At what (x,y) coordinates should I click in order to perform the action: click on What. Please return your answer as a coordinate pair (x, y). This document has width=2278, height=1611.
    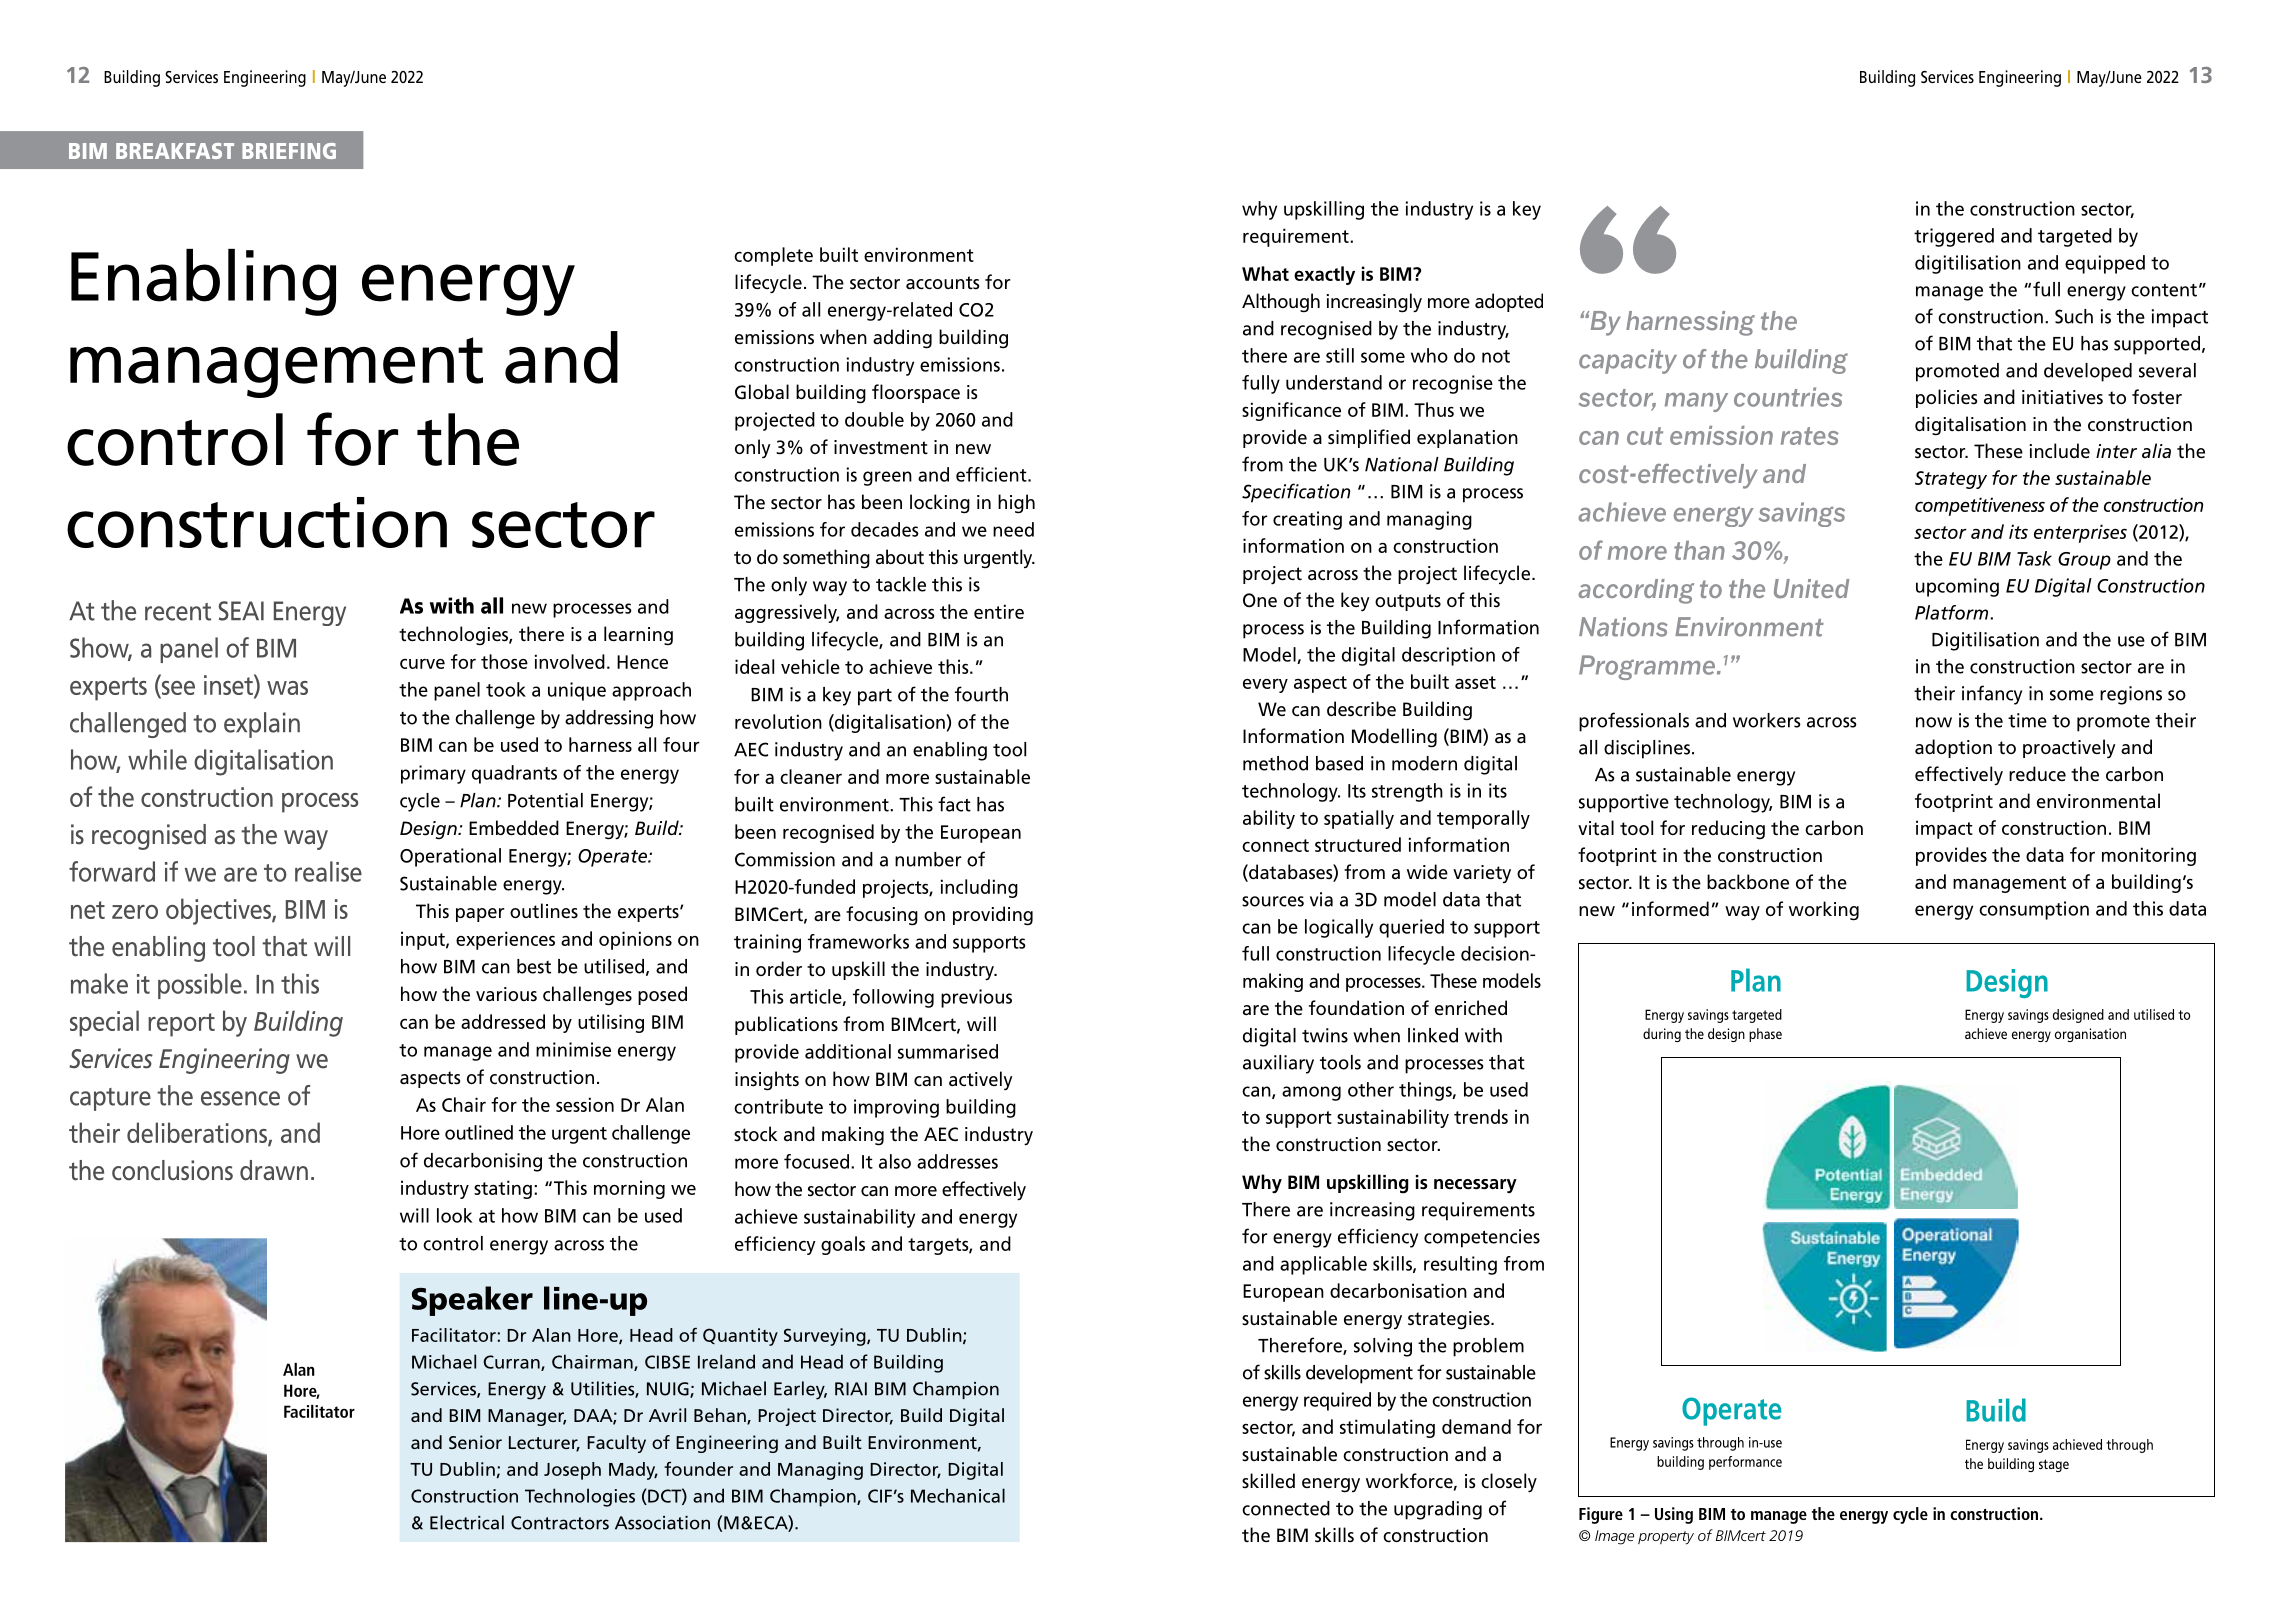
    Looking at the image, I should click on (1265, 273).
